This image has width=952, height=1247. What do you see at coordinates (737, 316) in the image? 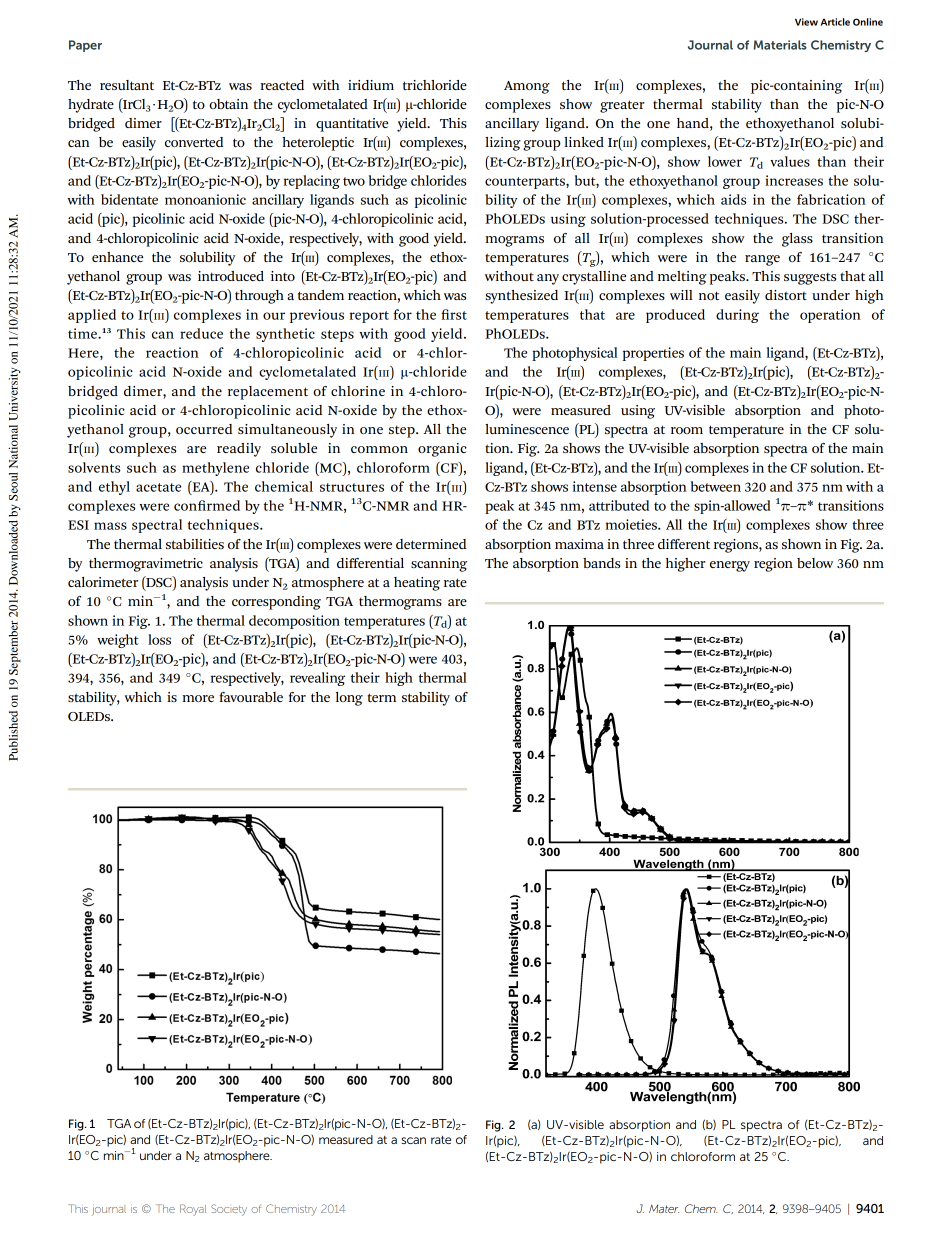
I see `during` at bounding box center [737, 316].
